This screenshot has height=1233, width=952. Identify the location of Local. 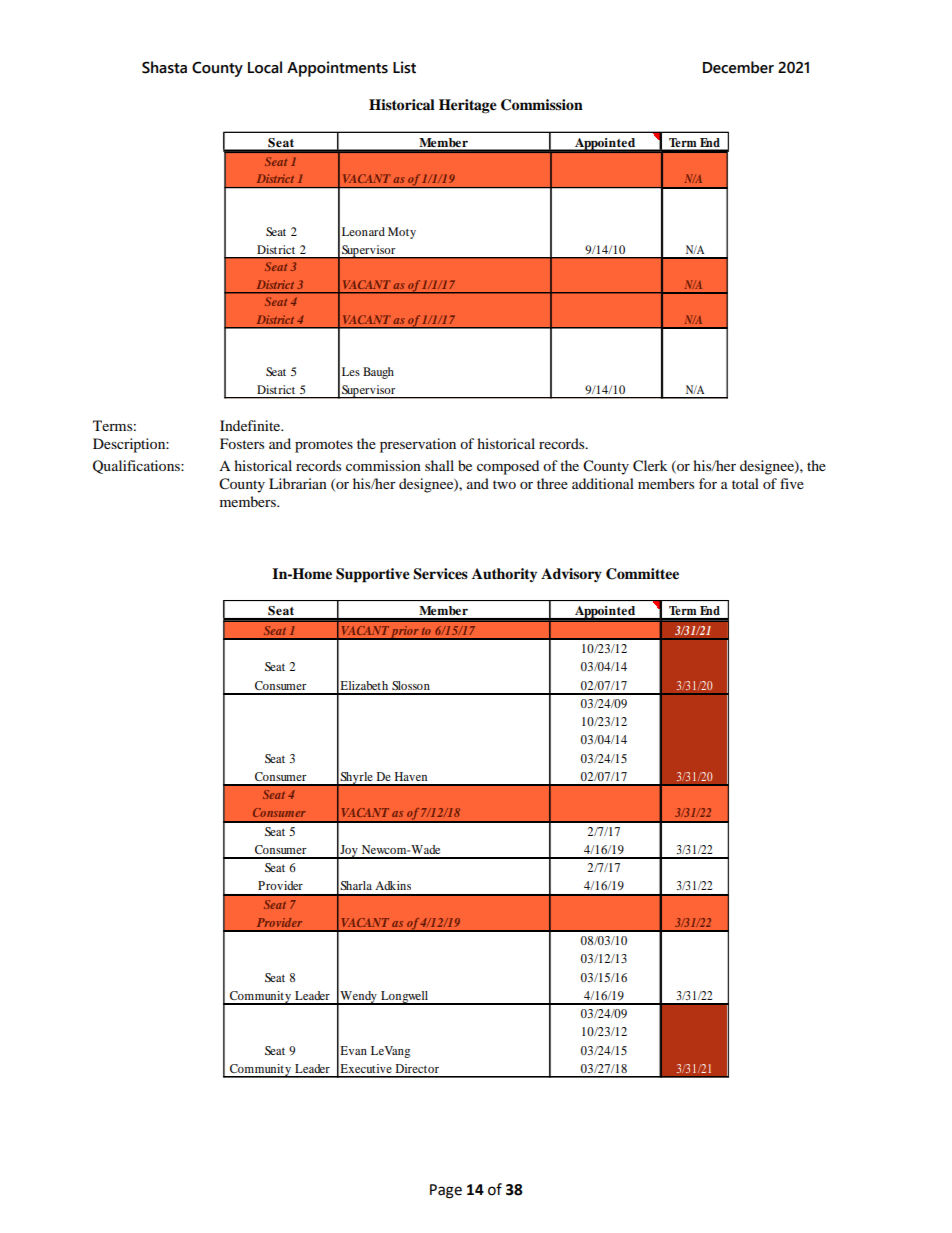
(265, 67).
